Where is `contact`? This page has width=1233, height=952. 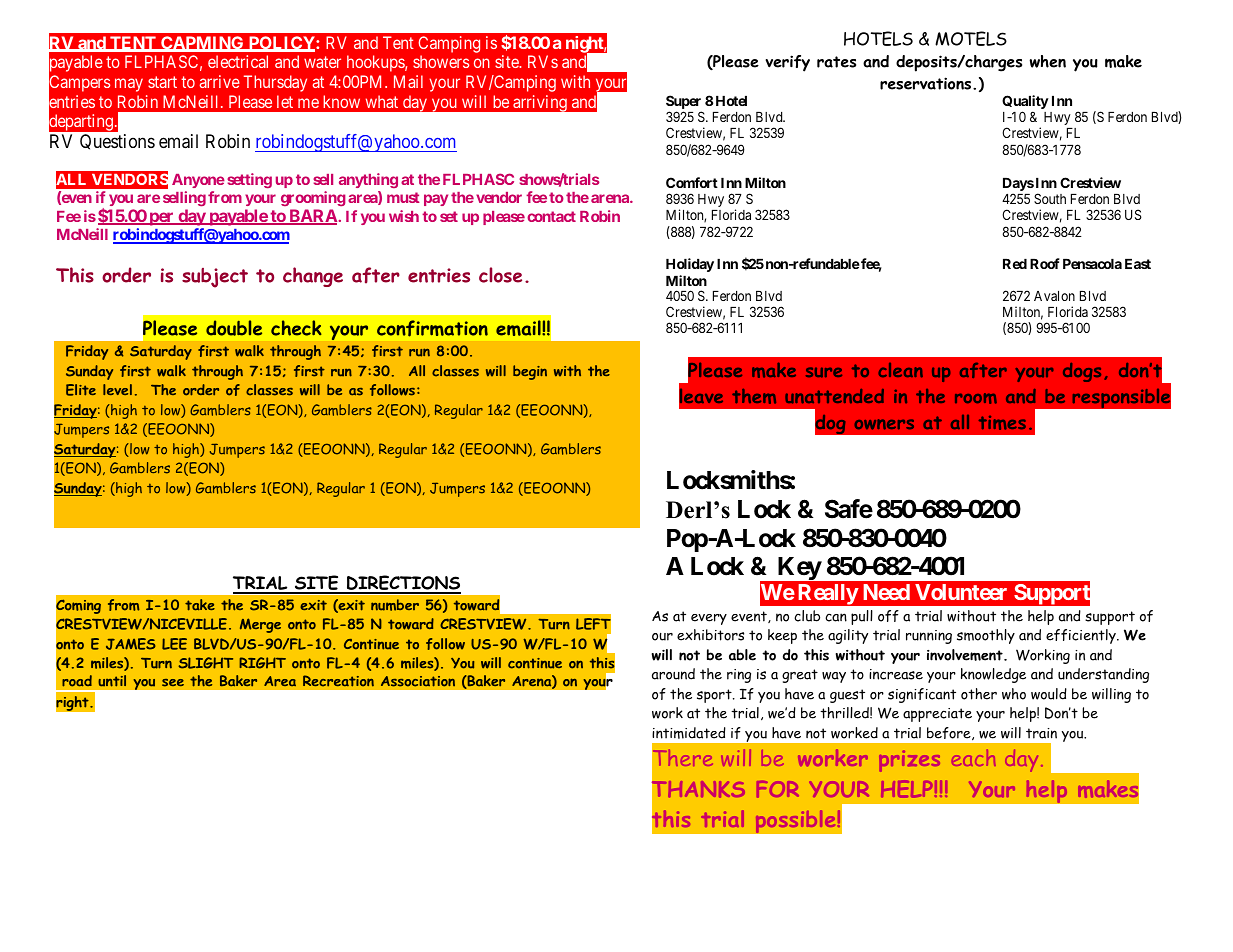 contact is located at coordinates (551, 216).
